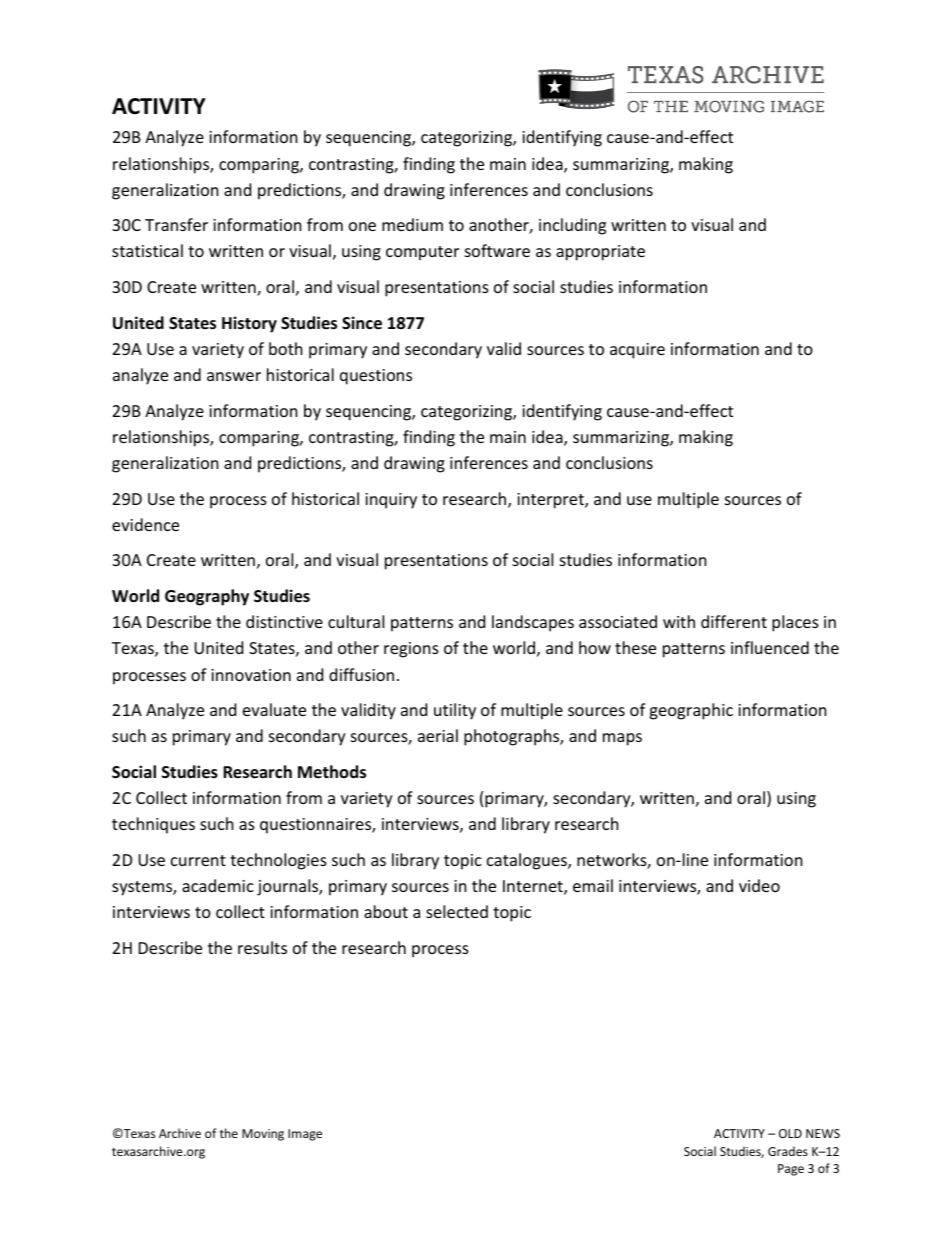  I want to click on catalogues, so click(528, 861).
